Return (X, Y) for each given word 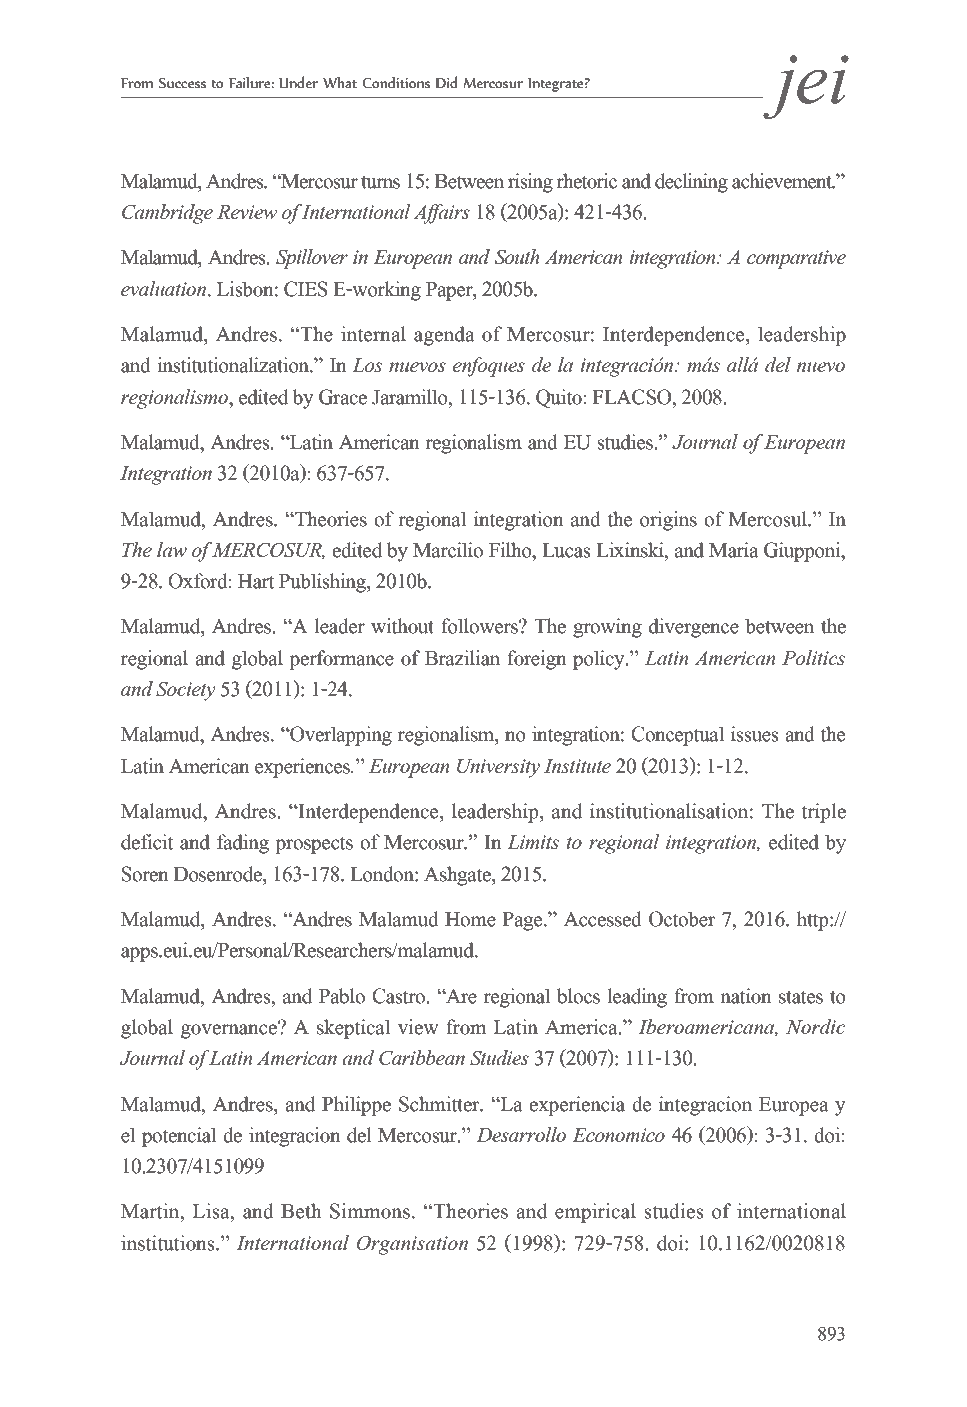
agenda (444, 336)
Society (186, 691)
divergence (694, 628)
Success (182, 83)
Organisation (412, 1245)
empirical (595, 1213)
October (682, 919)
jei (805, 87)
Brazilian (462, 658)
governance (230, 1030)
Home (470, 919)
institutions (169, 1243)
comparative (796, 259)
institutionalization (235, 365)
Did (446, 82)
